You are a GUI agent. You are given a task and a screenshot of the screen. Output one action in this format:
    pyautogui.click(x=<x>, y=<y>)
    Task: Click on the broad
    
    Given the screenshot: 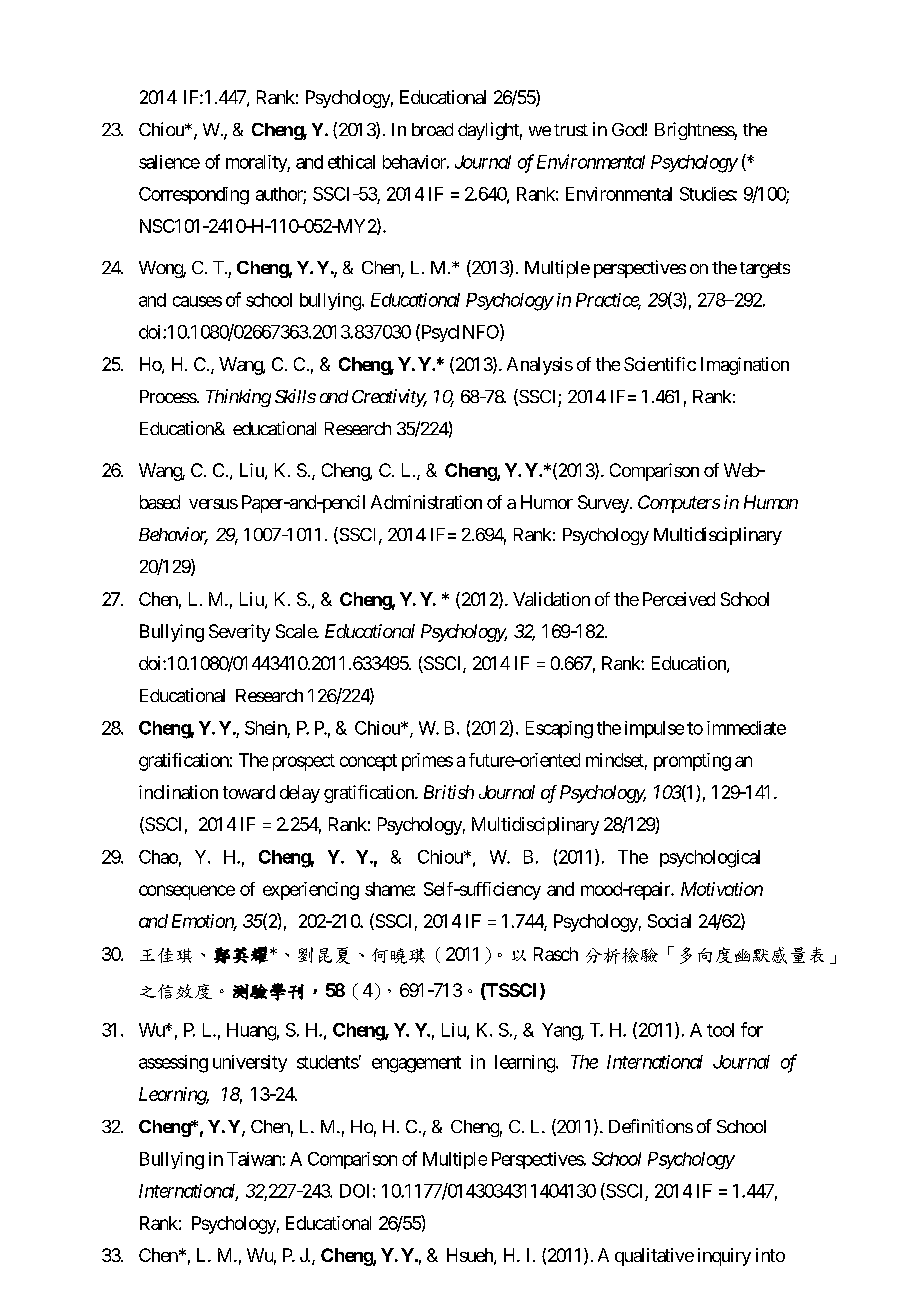 What is the action you would take?
    pyautogui.click(x=432, y=129)
